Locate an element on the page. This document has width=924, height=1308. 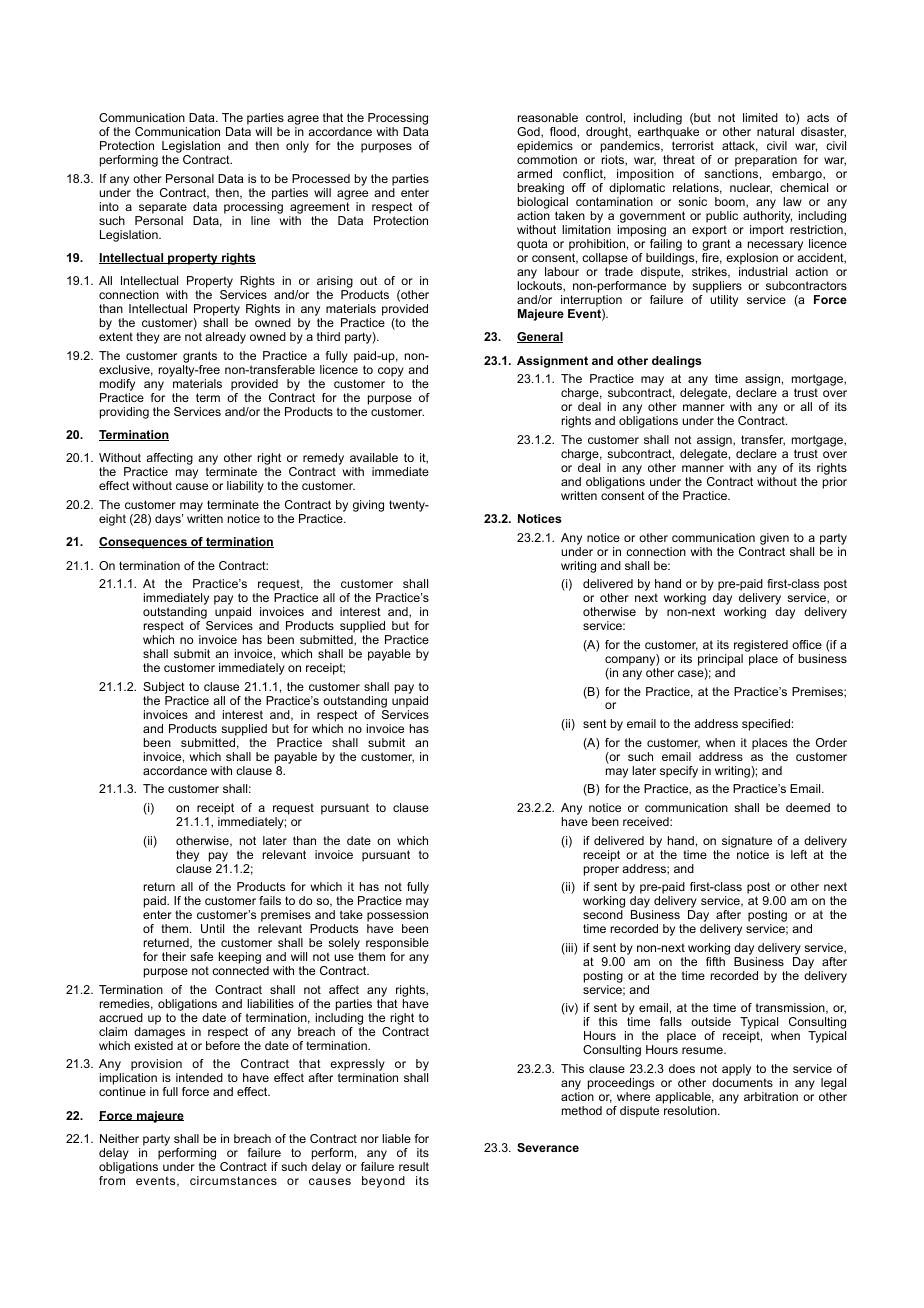
God is located at coordinates (529, 132).
